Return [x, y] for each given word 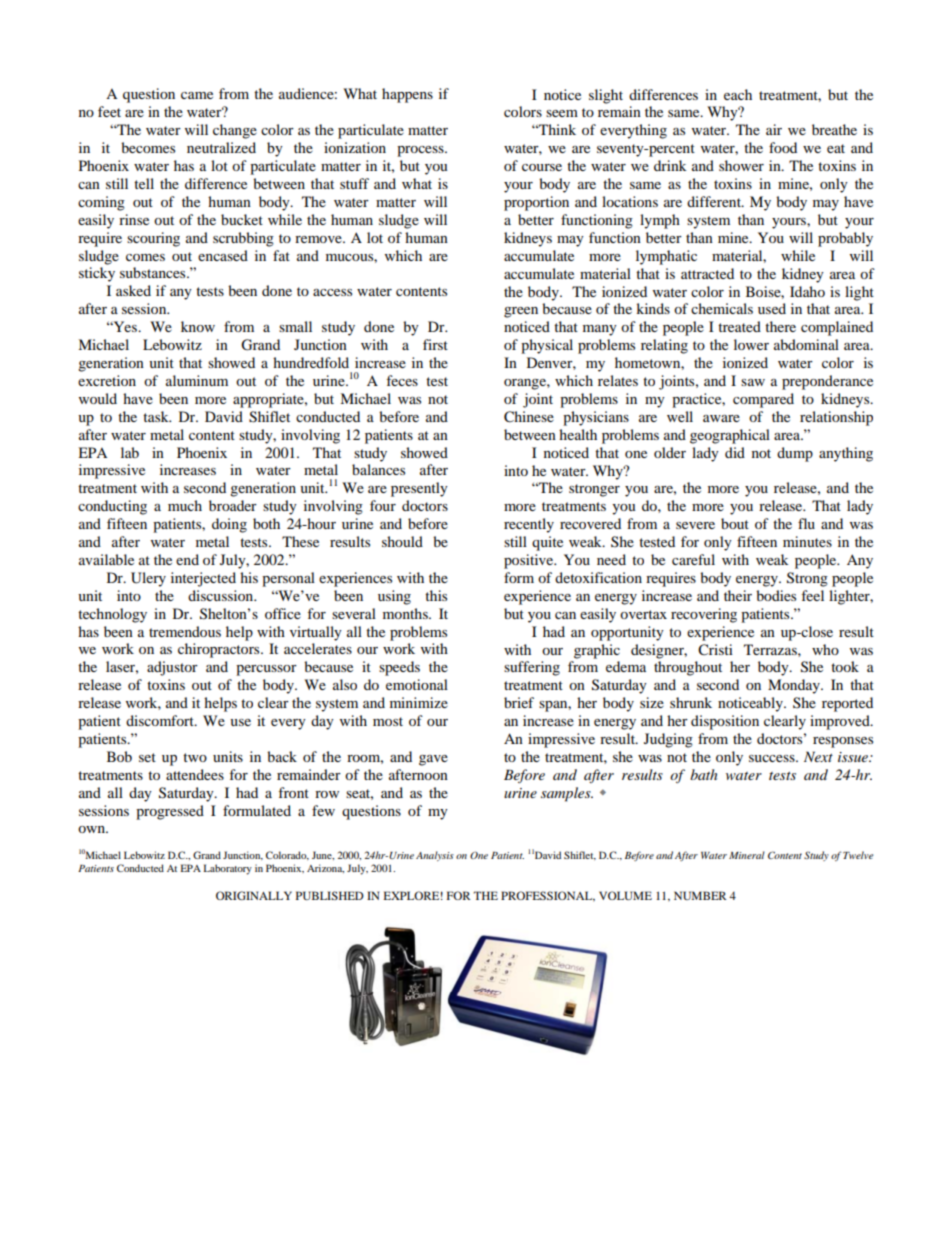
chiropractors [220, 650]
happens [407, 95]
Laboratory [227, 869]
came [197, 95]
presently [419, 489]
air [774, 129]
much [185, 505]
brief [519, 702]
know [198, 326]
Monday [795, 686]
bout [735, 523]
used [772, 308]
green [521, 312]
